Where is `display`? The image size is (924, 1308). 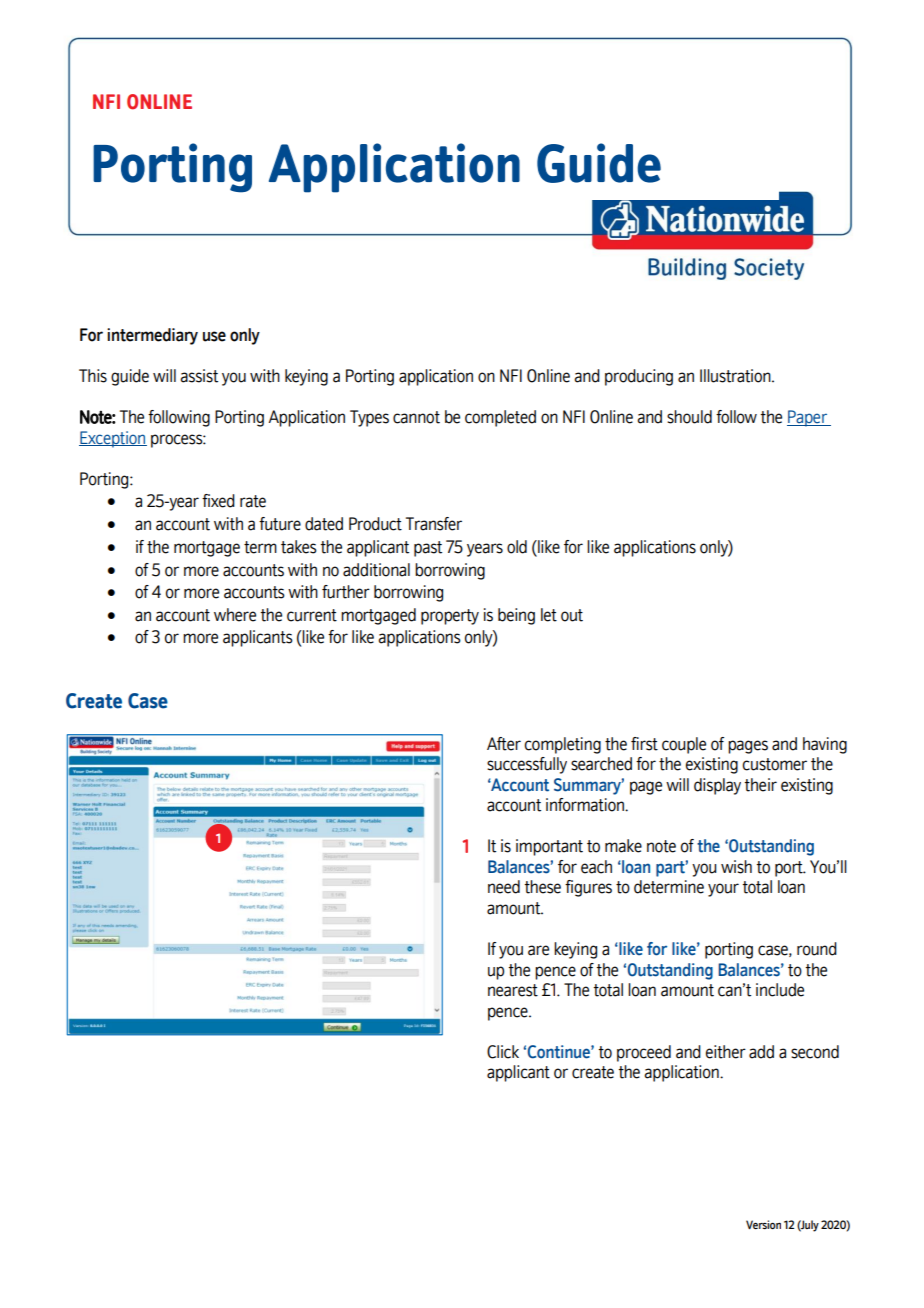
display is located at coordinates (717, 786).
